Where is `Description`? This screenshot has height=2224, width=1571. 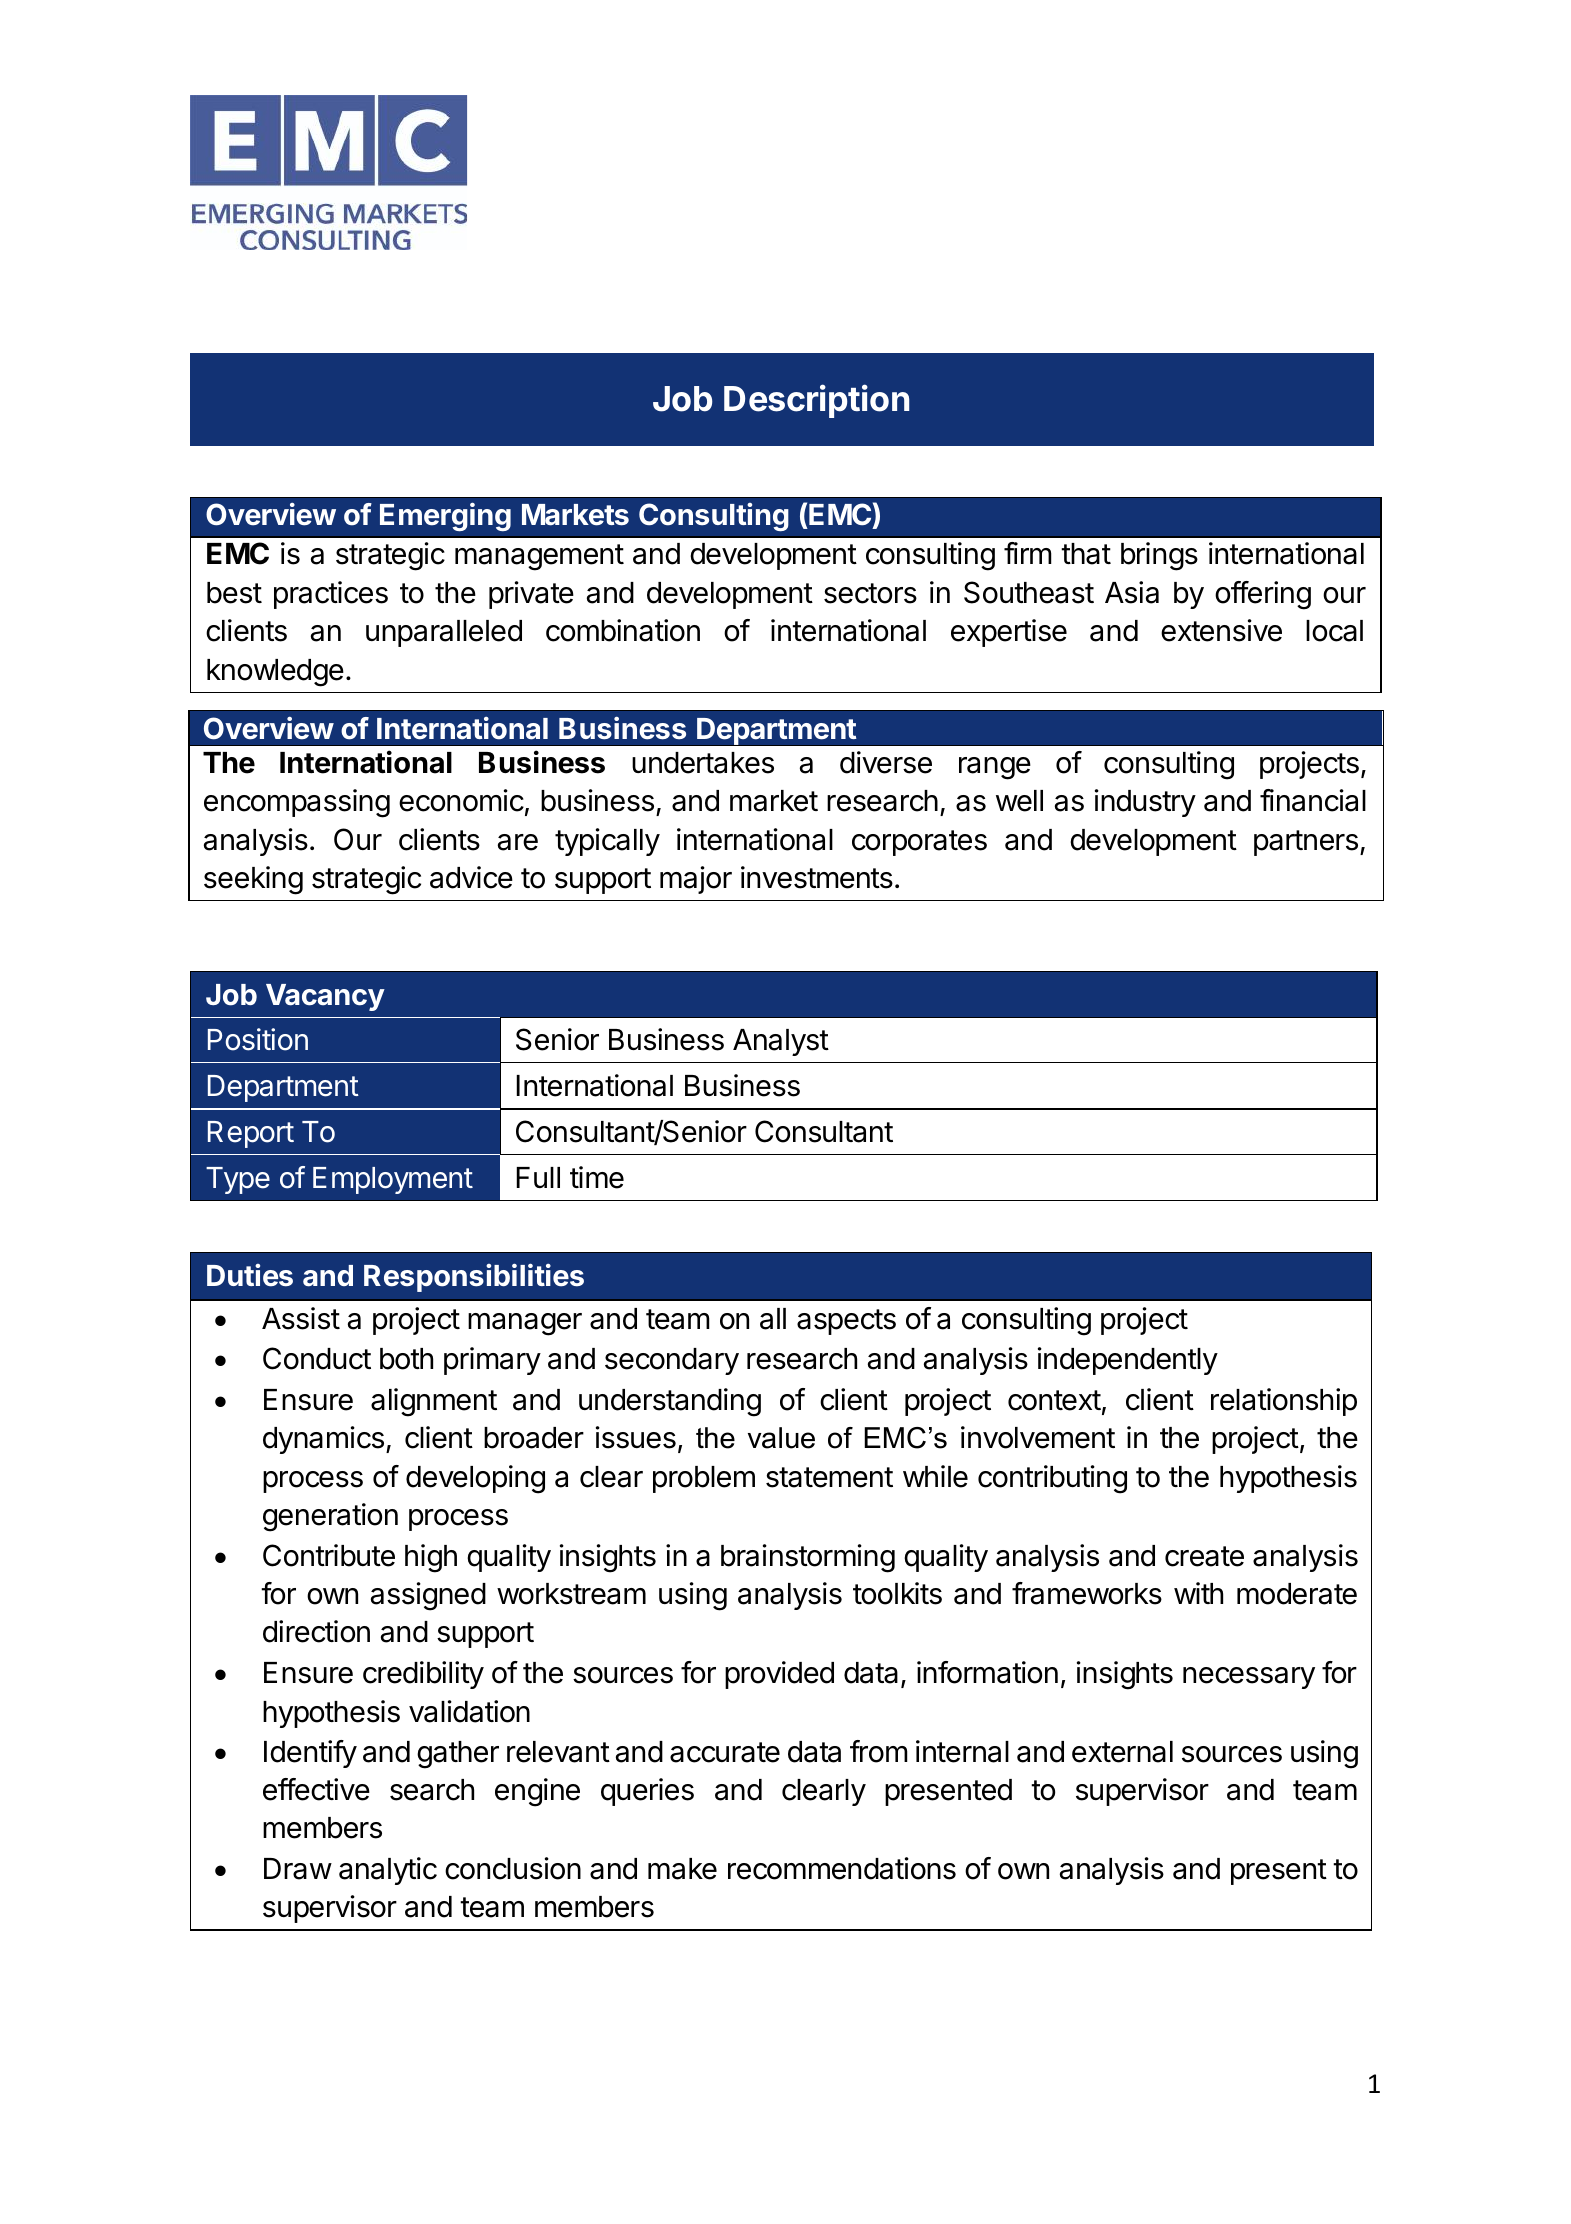 Description is located at coordinates (816, 401).
